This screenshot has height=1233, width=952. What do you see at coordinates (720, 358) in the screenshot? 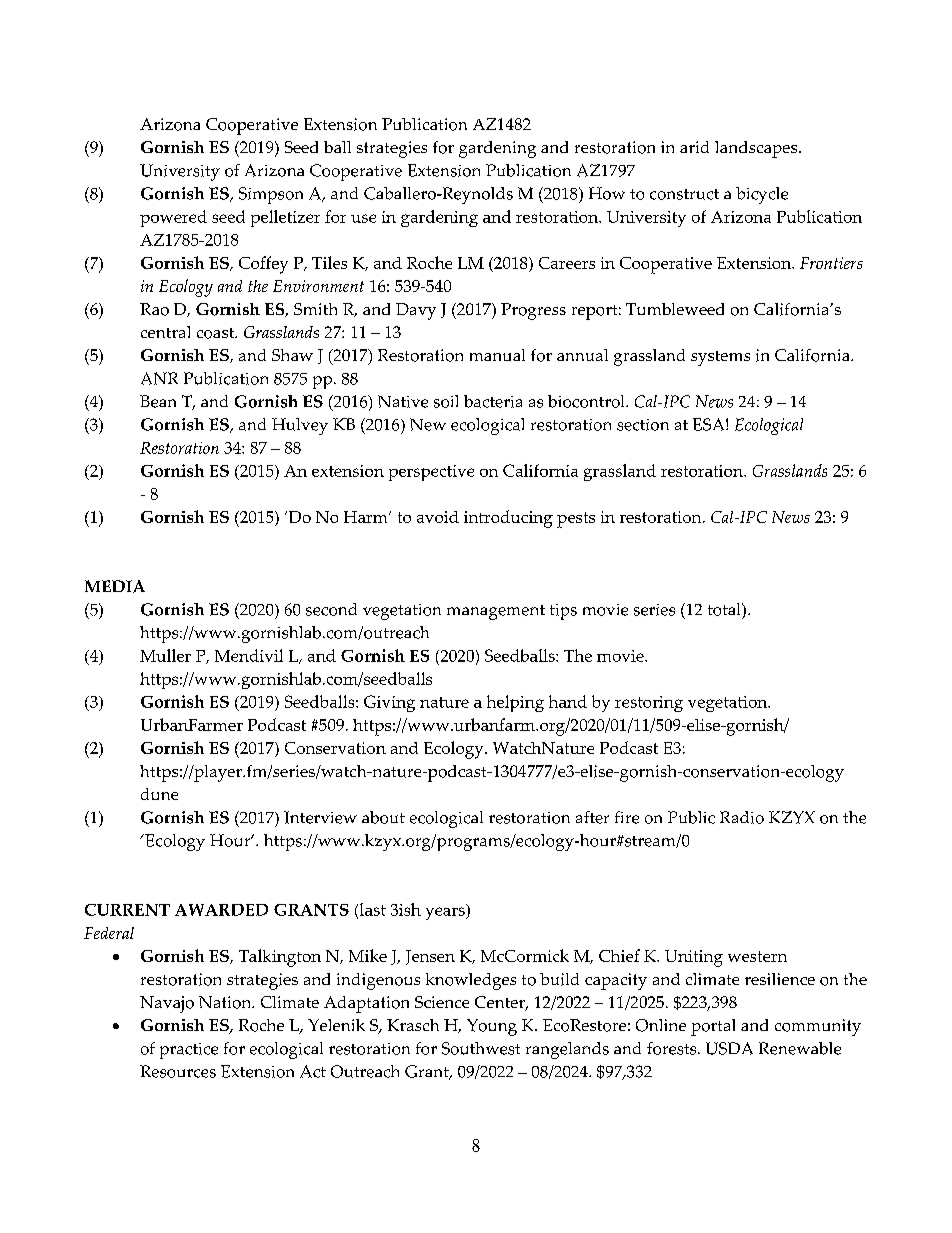
I see `systems` at bounding box center [720, 358].
